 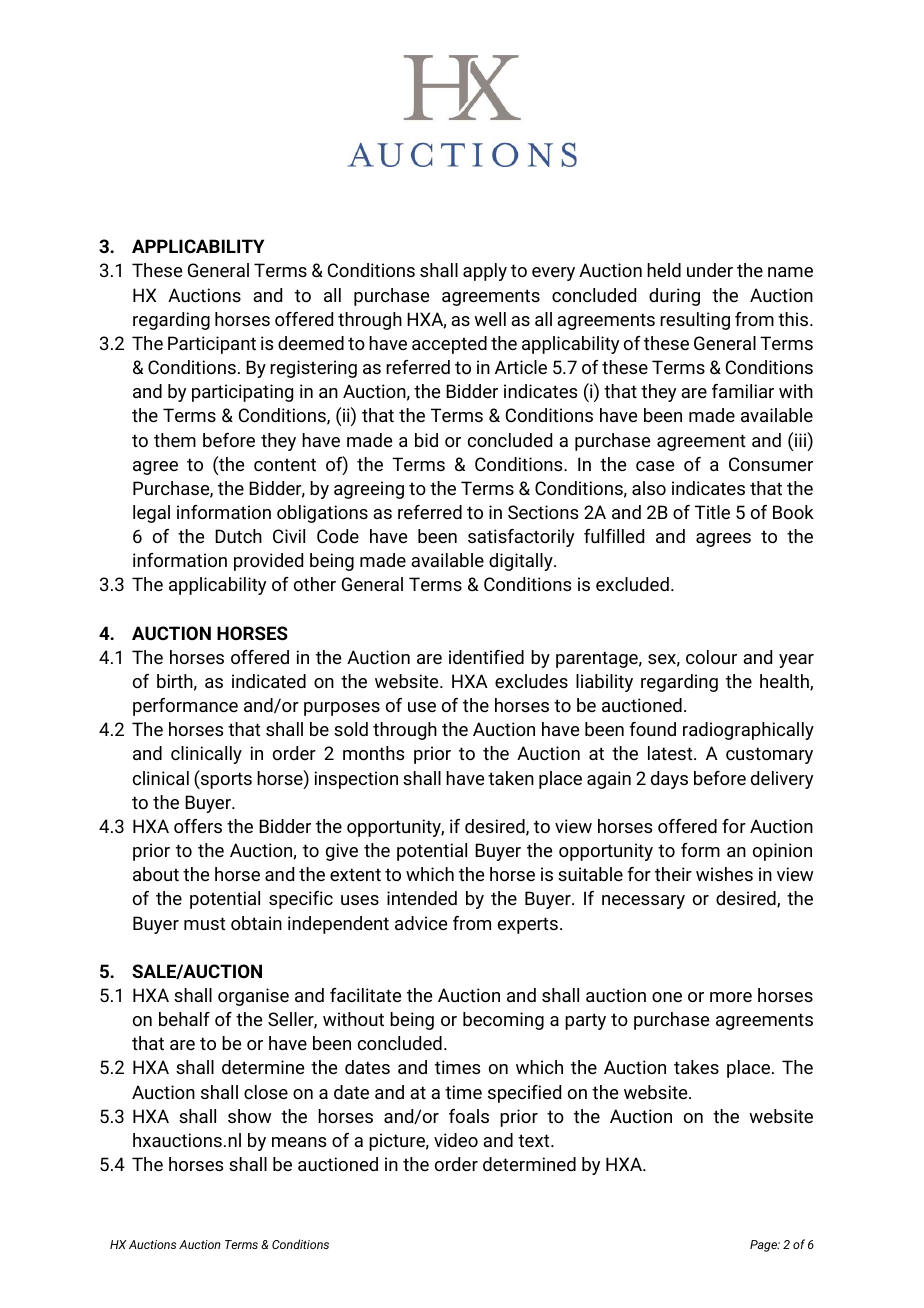 What do you see at coordinates (490, 319) in the document?
I see `well` at bounding box center [490, 319].
